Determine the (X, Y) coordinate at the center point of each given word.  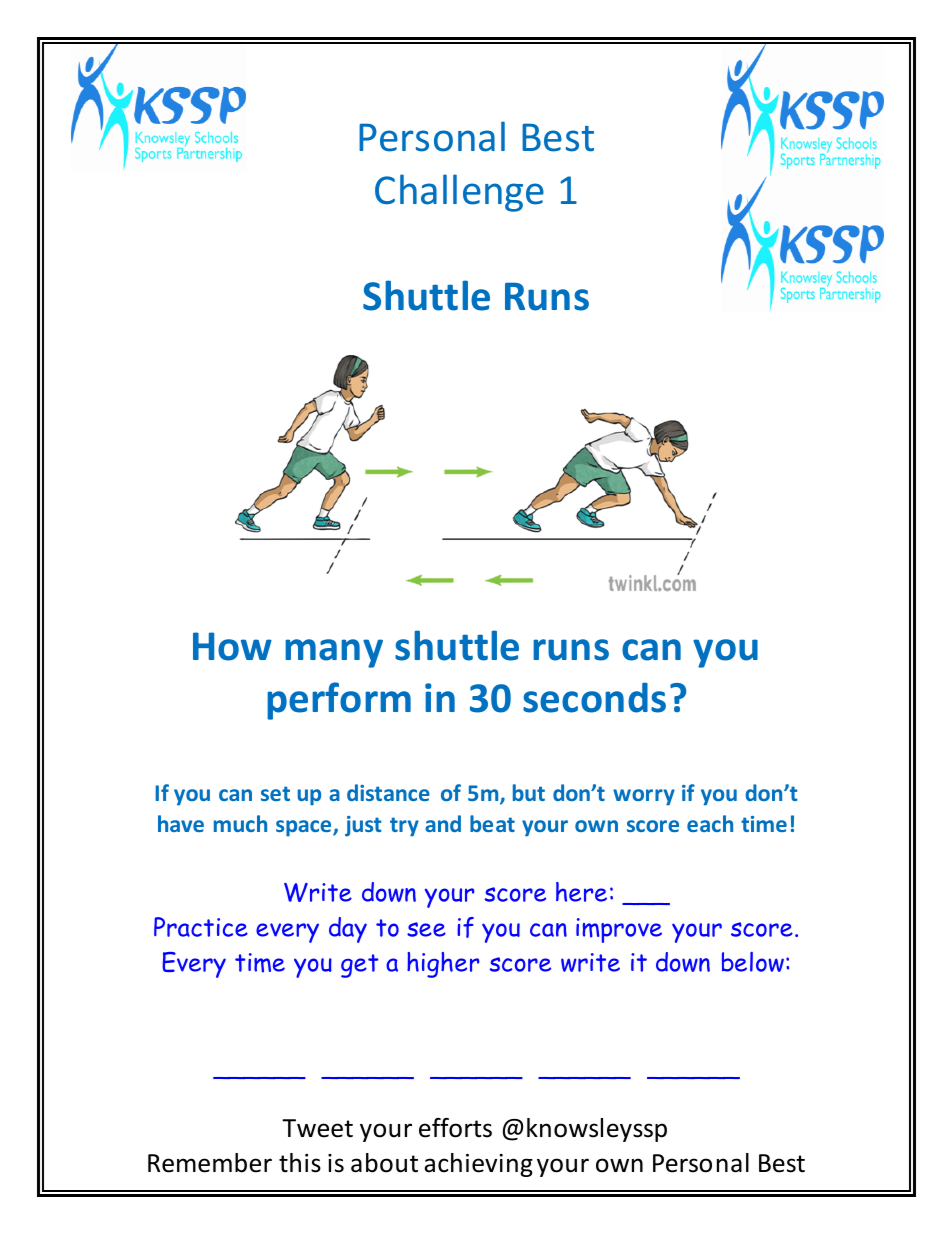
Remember (210, 1163)
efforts (455, 1128)
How (232, 646)
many (334, 653)
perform (339, 701)
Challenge (459, 193)
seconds (594, 698)
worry (644, 797)
